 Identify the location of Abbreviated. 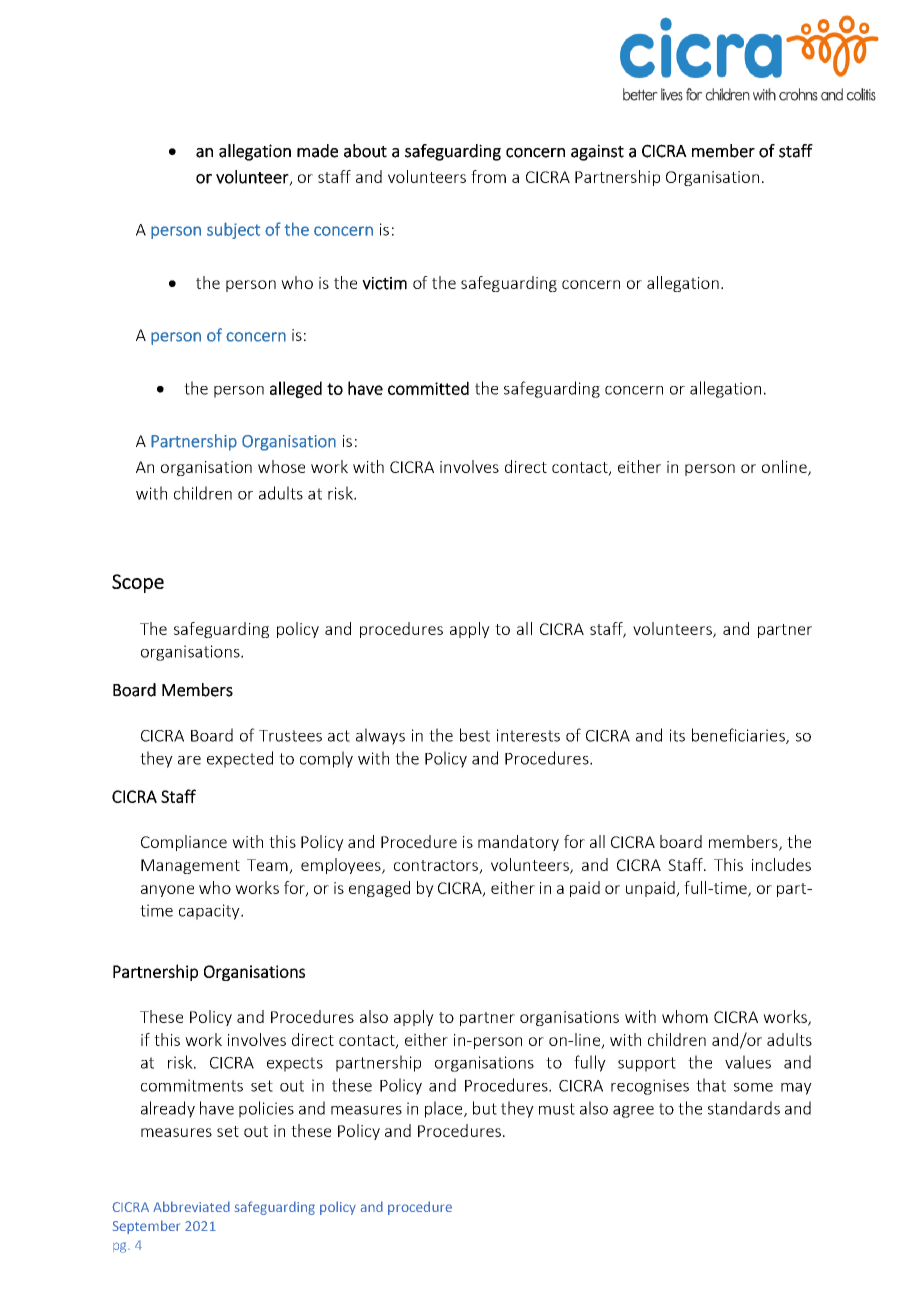
(191, 1206).
